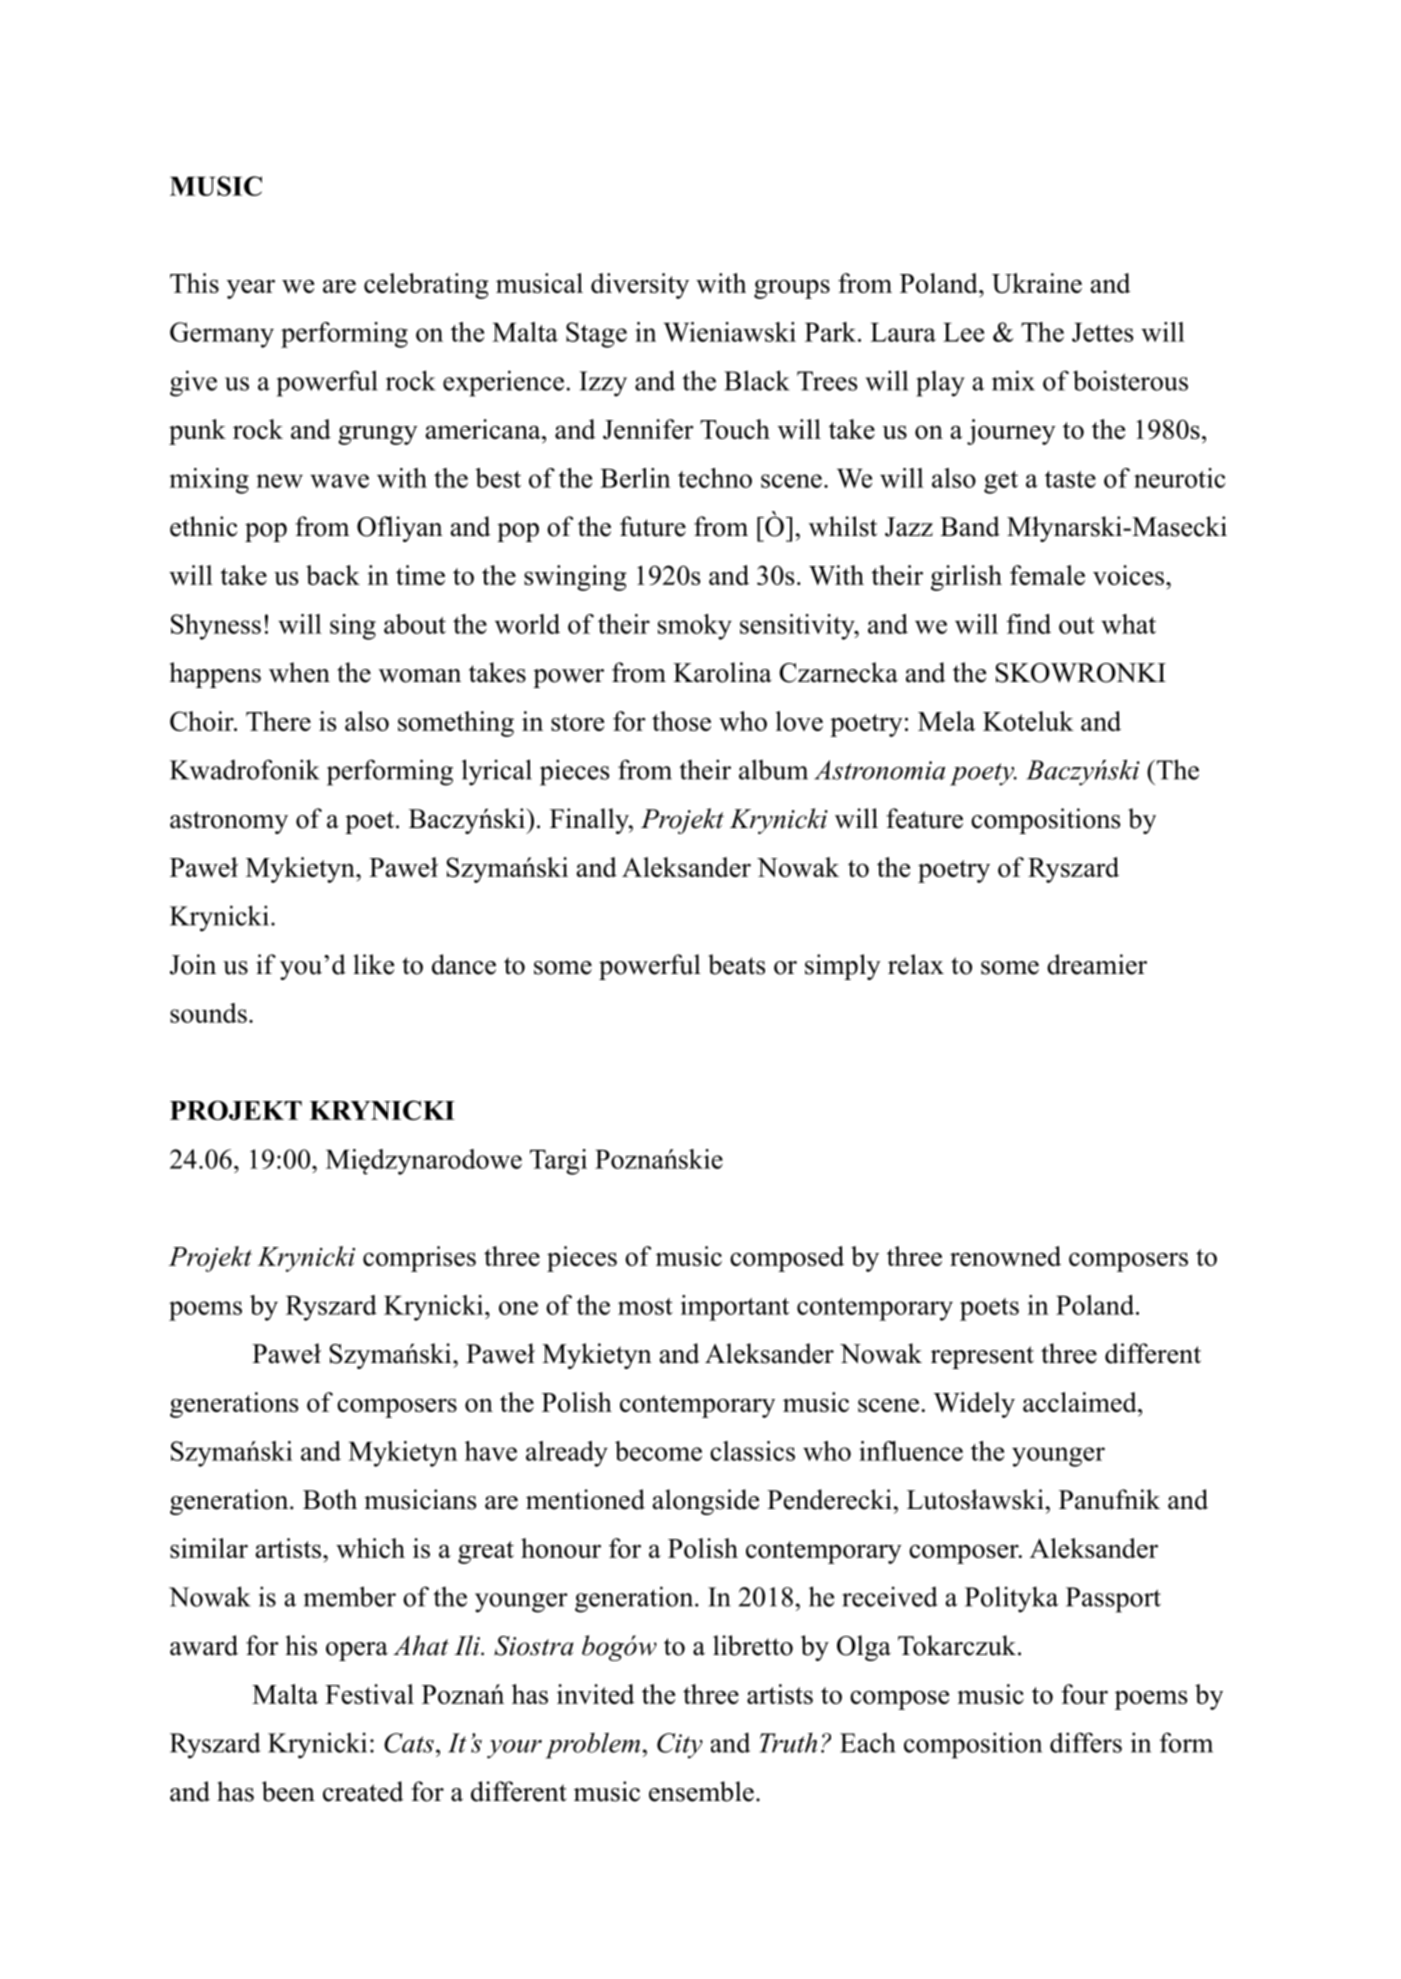 The image size is (1401, 1979). What do you see at coordinates (640, 286) in the screenshot?
I see `diversity` at bounding box center [640, 286].
